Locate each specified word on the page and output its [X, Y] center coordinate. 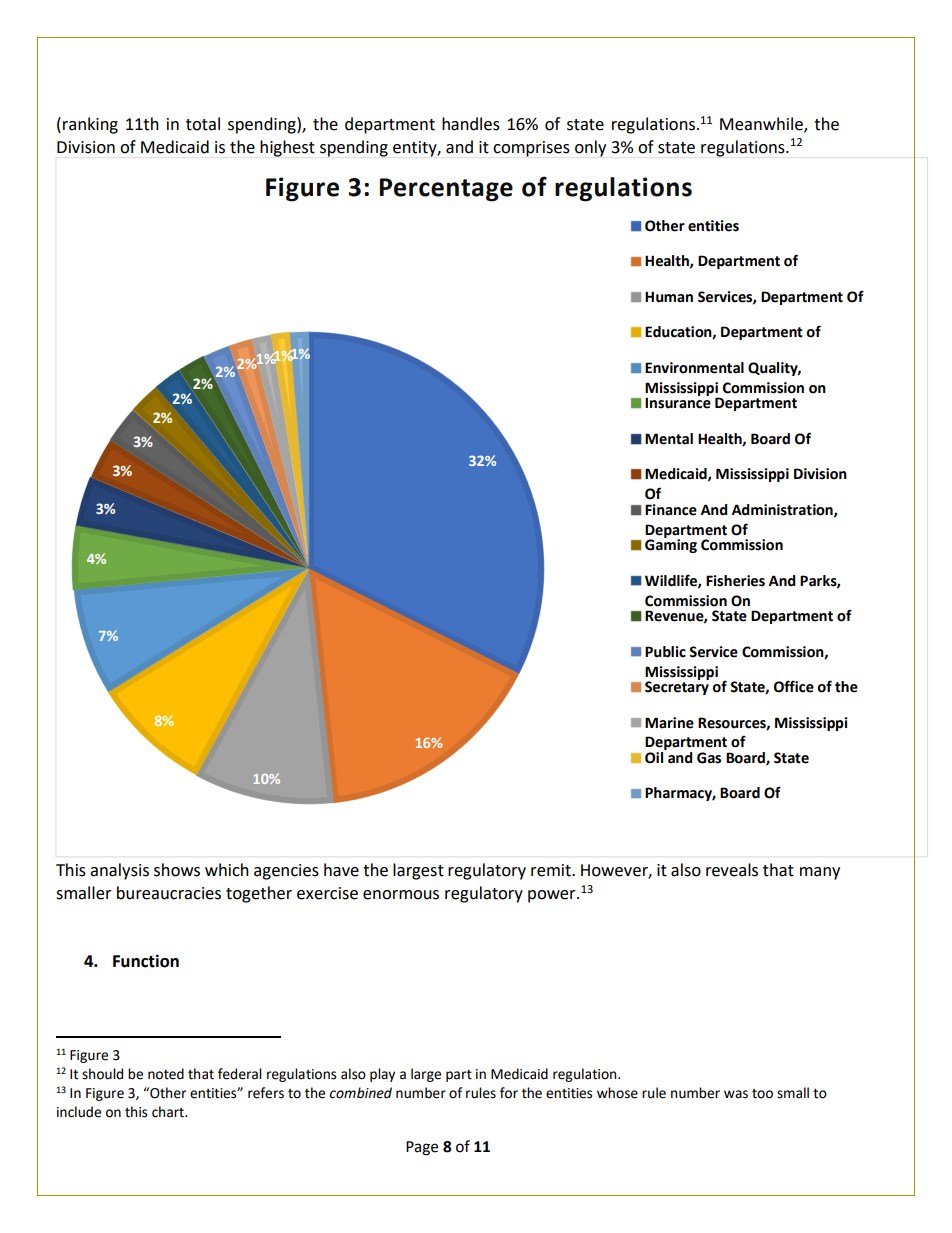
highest [287, 148]
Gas [709, 758]
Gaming [671, 545]
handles [471, 124]
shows [177, 870]
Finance [671, 510]
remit [552, 870]
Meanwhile [762, 125]
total [203, 124]
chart [169, 1112]
